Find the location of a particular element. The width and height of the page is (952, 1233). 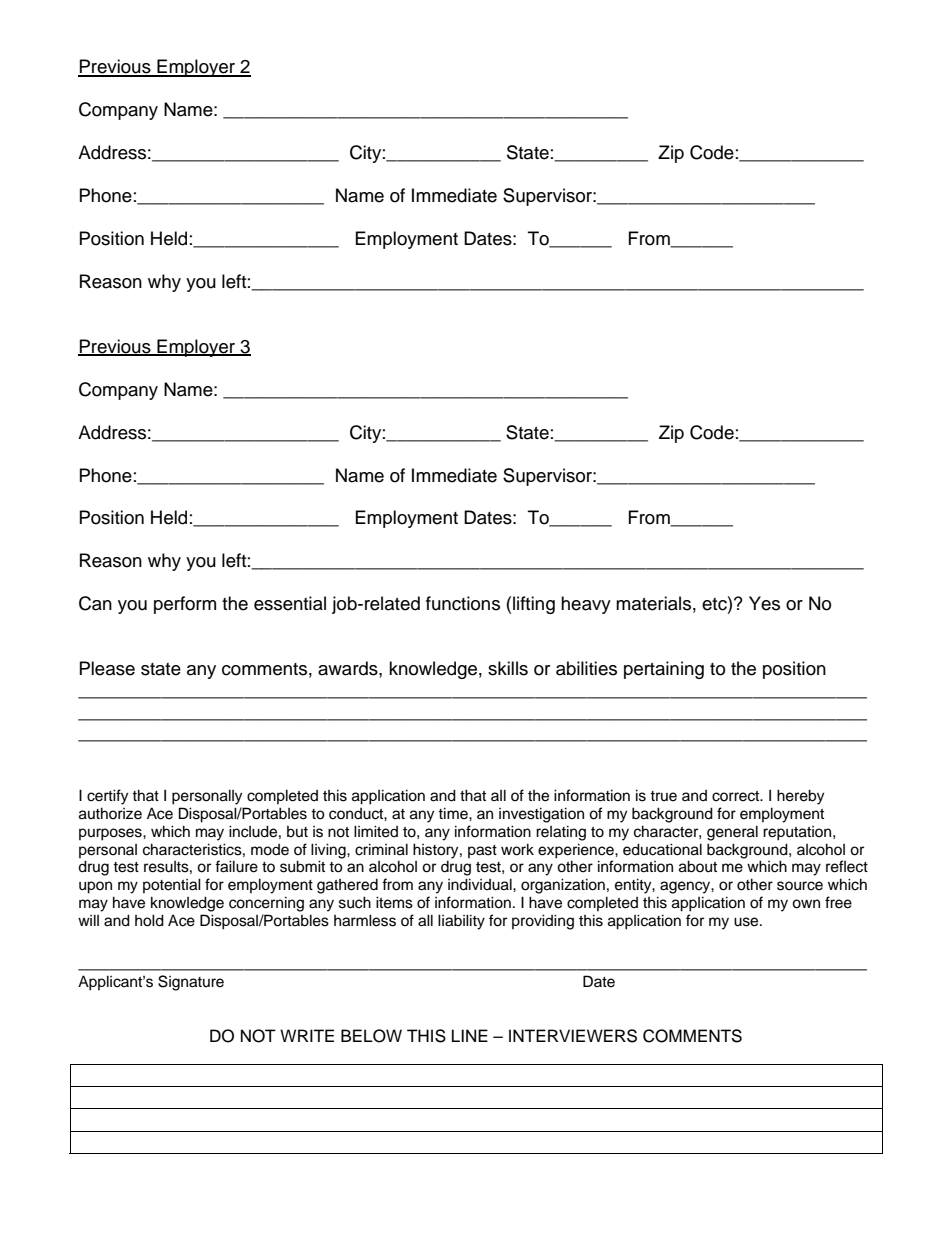

perform is located at coordinates (185, 605).
